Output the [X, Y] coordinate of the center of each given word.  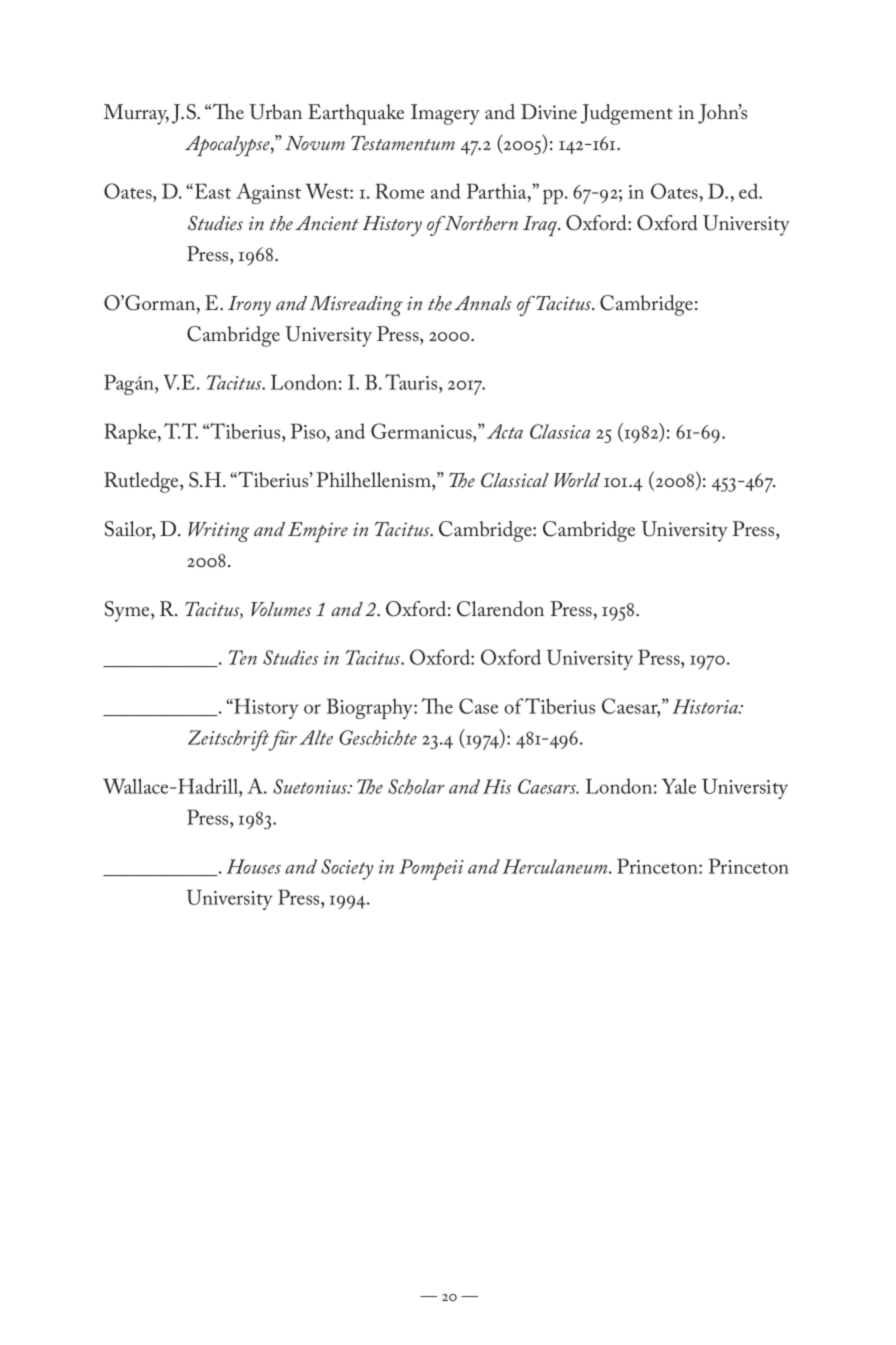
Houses [253, 866]
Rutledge [142, 482]
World [577, 480]
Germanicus [422, 431]
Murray [136, 114]
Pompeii [431, 869]
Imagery [445, 114]
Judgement [627, 114]
